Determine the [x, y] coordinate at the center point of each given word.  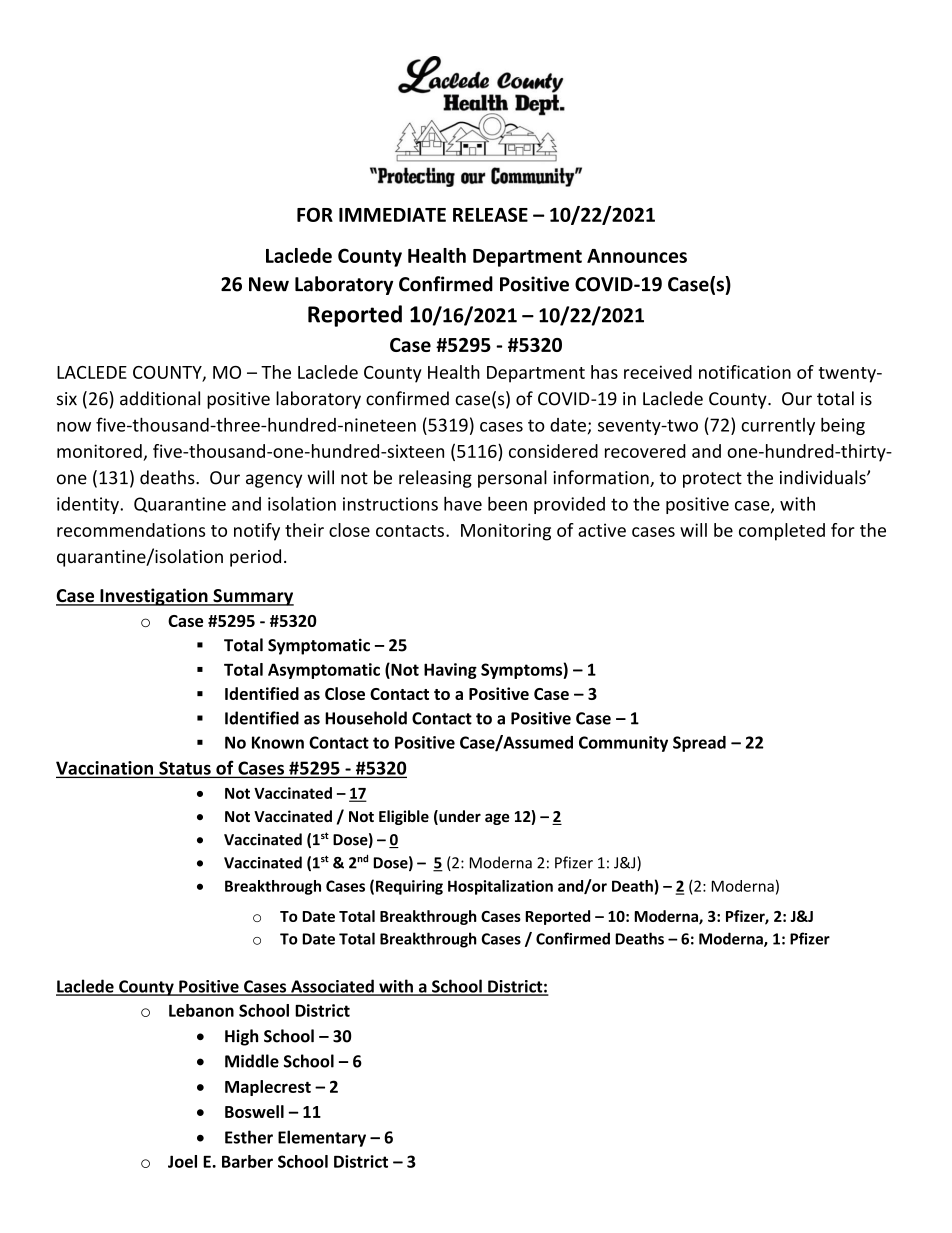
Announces [637, 256]
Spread [699, 744]
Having [450, 671]
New [269, 284]
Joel [182, 1161]
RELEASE [490, 214]
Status [185, 769]
